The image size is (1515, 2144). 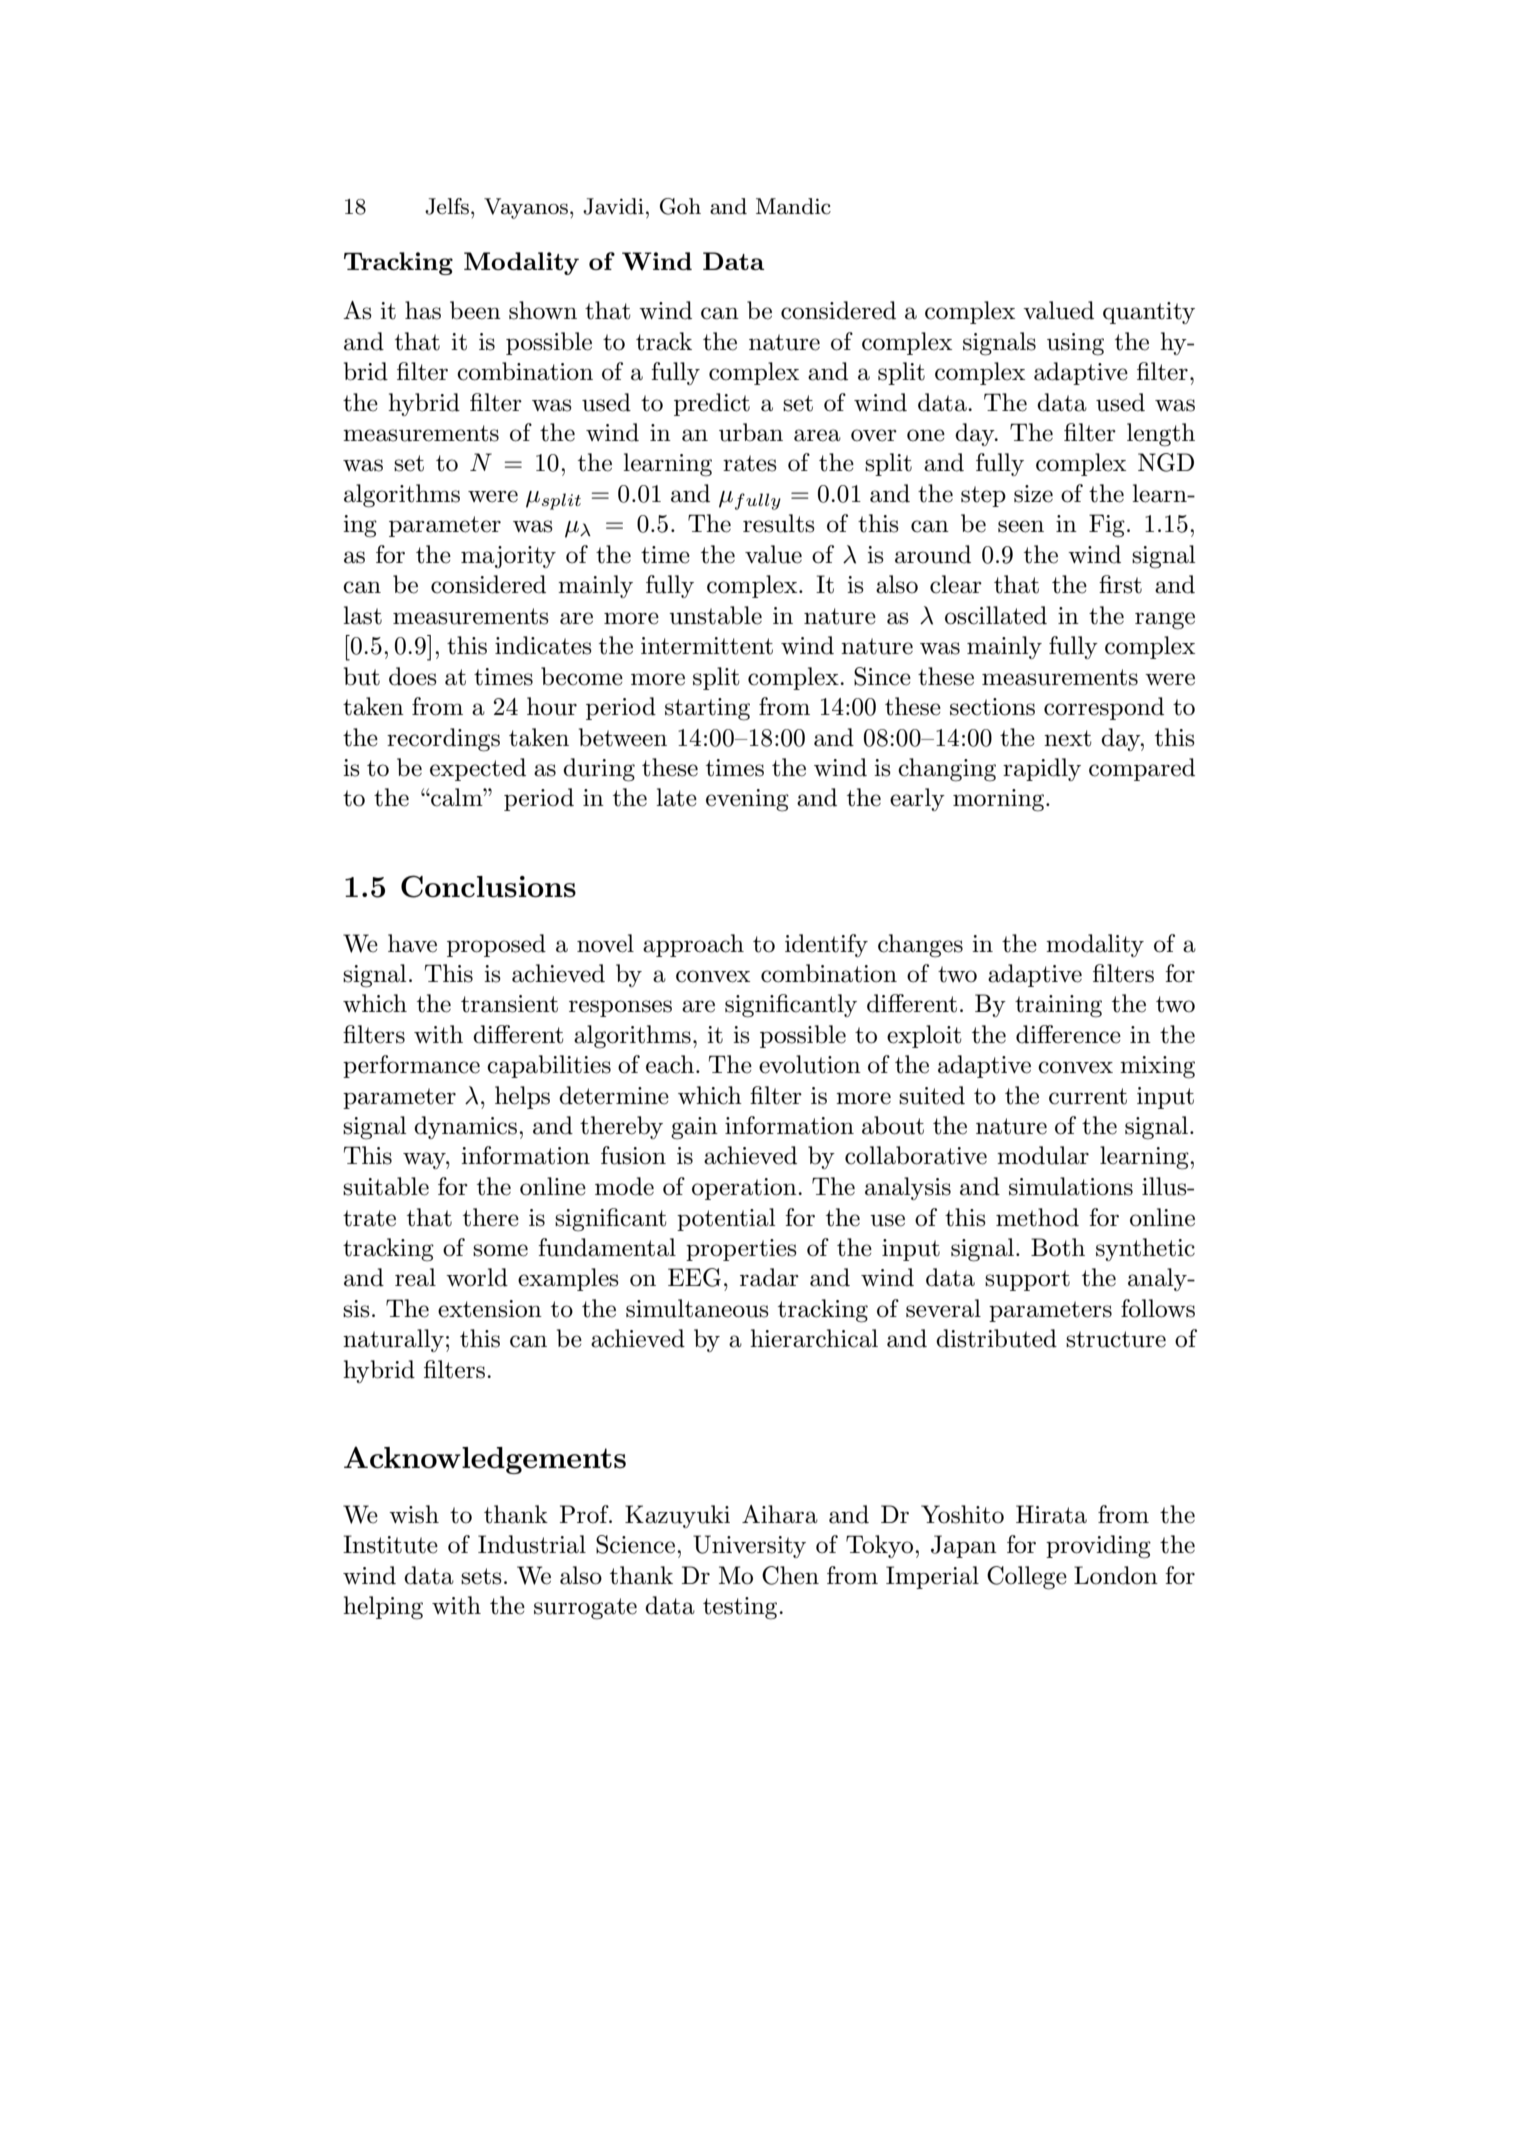 I want to click on training, so click(x=1058, y=1006).
